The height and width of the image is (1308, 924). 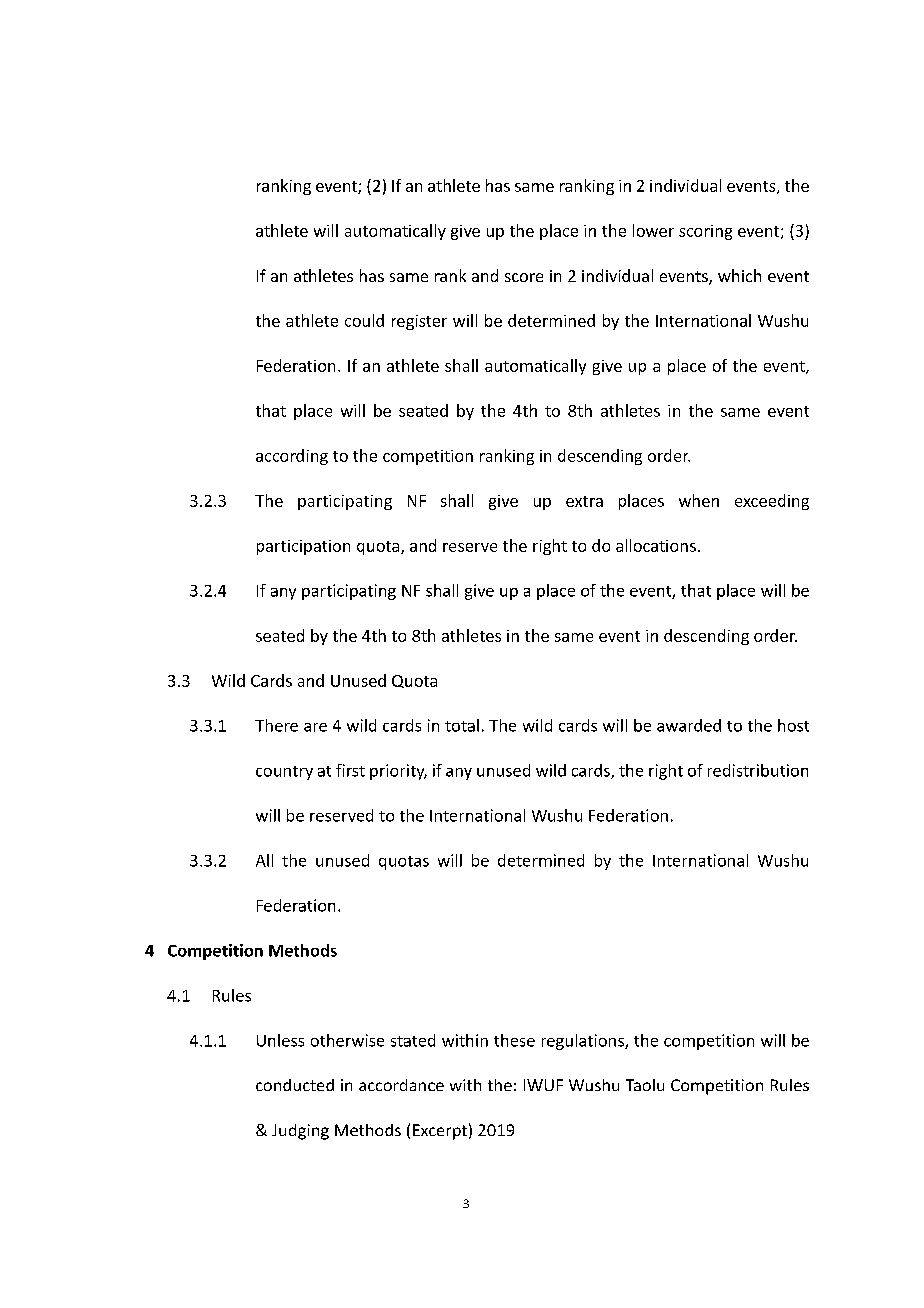 I want to click on total, so click(x=462, y=725).
